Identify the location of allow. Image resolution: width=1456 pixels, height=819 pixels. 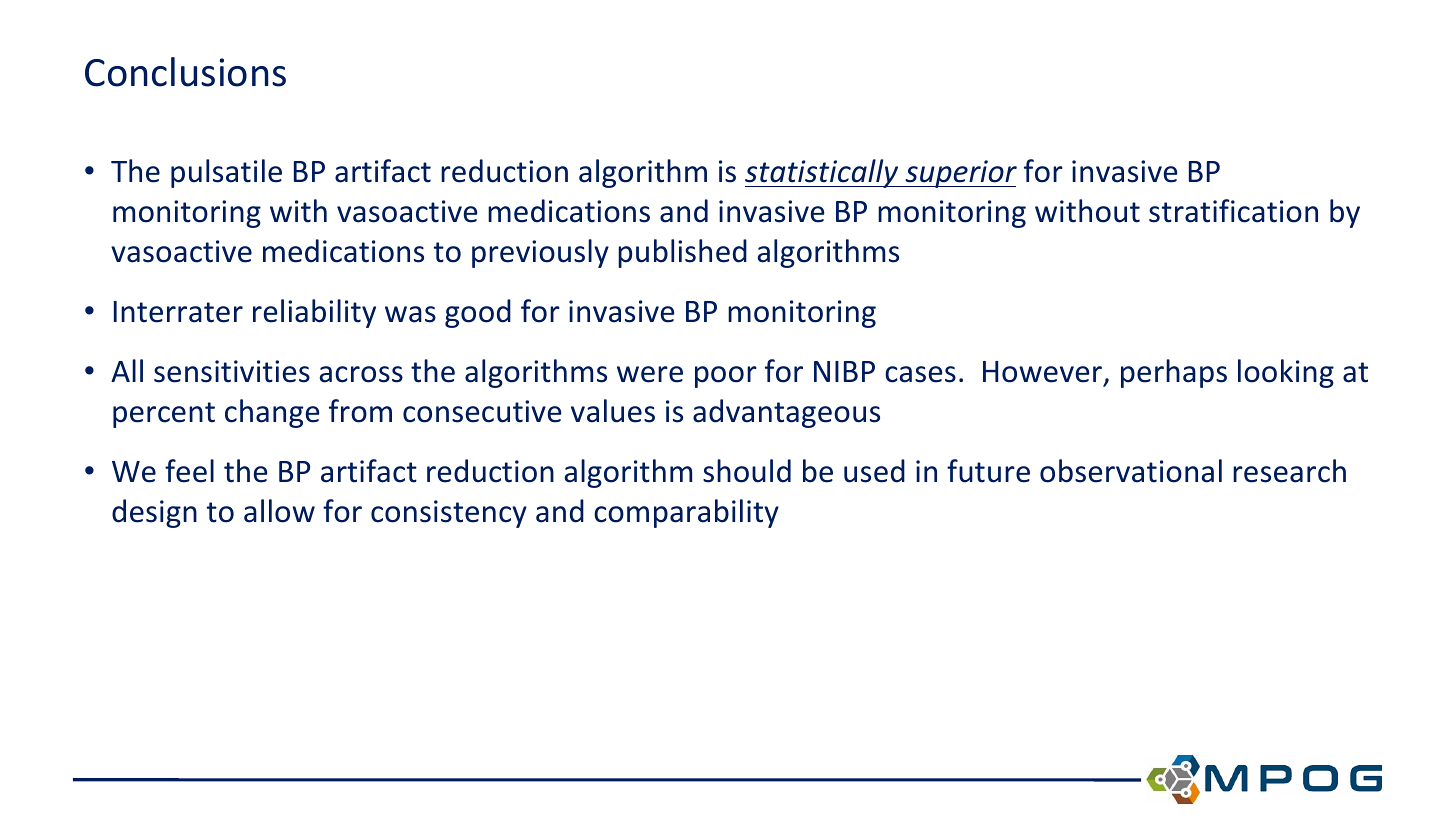
(279, 511).
